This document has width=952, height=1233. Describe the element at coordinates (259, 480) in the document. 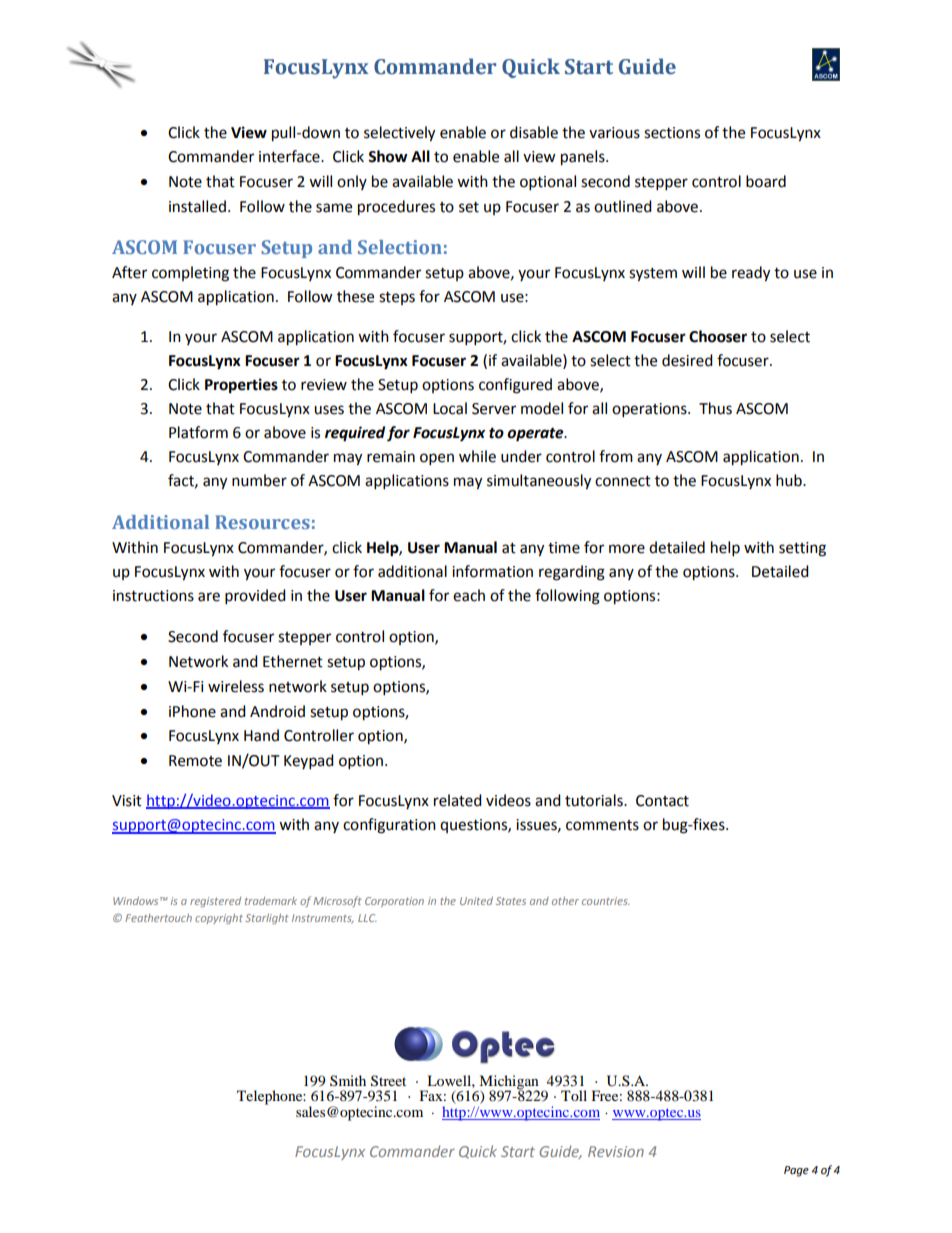

I see `number` at that location.
